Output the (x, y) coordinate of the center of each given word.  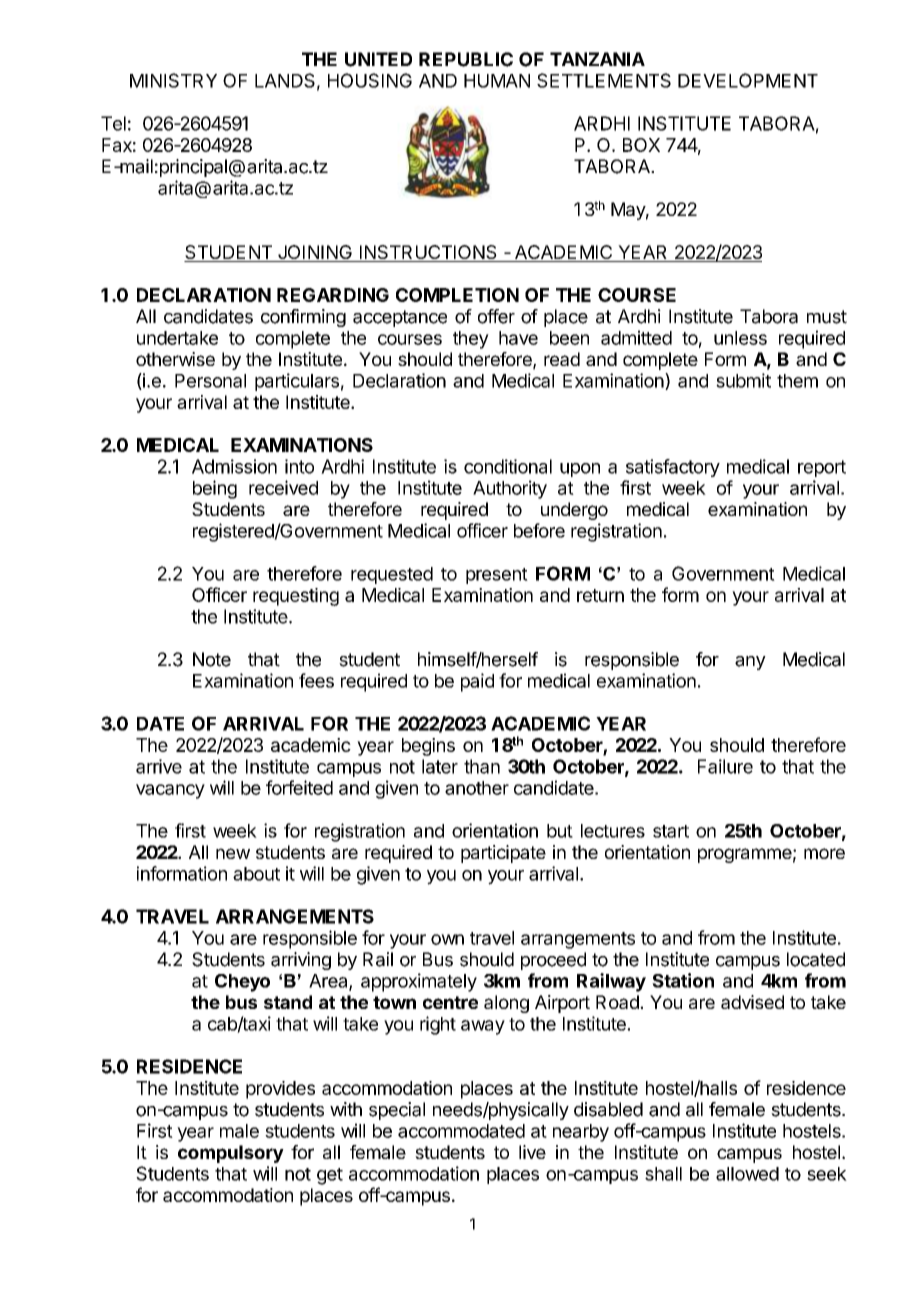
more (824, 853)
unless (740, 338)
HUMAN (497, 81)
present (497, 576)
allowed (747, 1174)
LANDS (285, 80)
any (750, 663)
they (471, 340)
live (532, 1152)
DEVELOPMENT (748, 80)
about (256, 874)
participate (503, 854)
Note (212, 659)
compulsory (231, 1154)
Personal (210, 381)
